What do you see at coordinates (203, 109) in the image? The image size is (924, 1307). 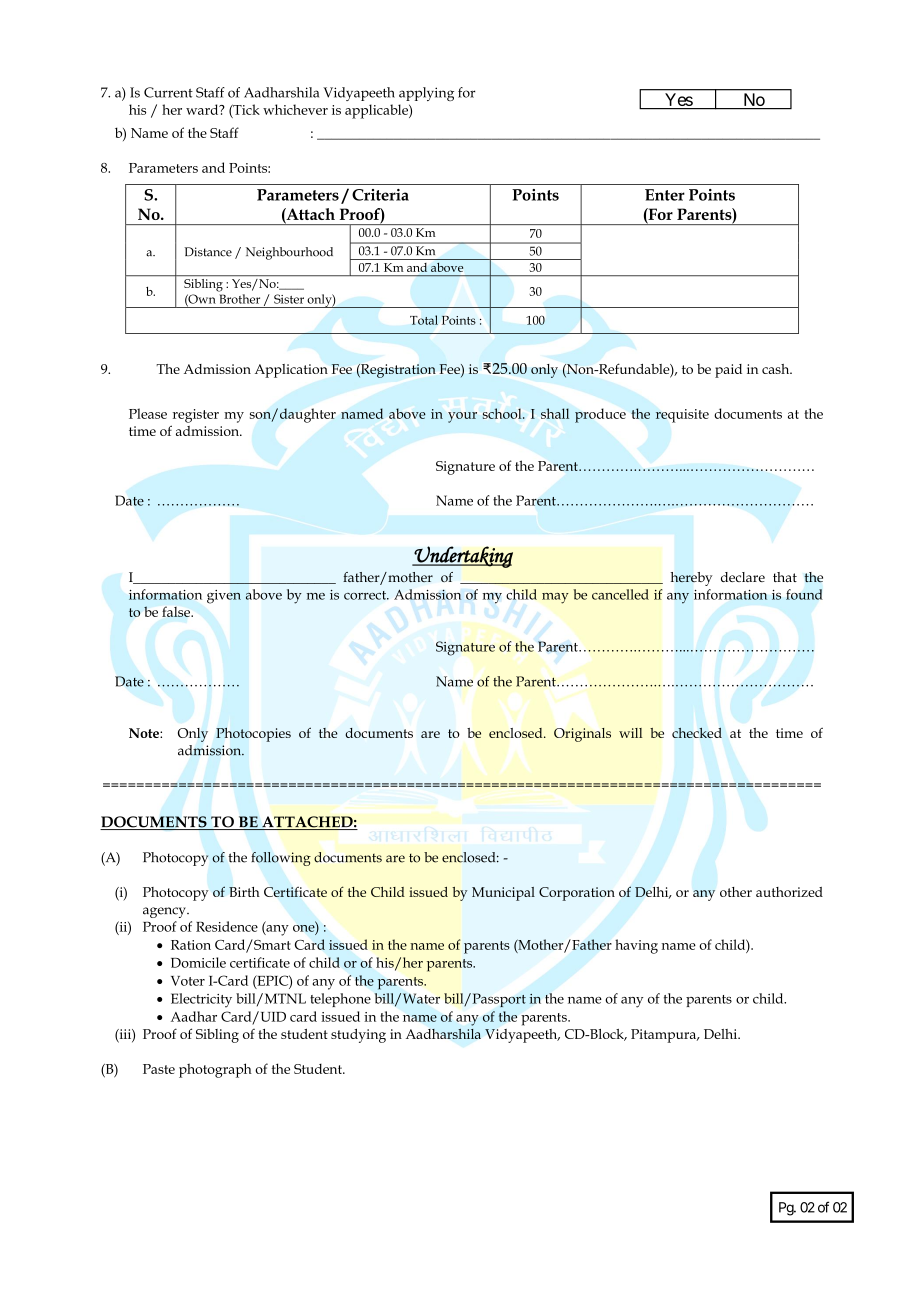 I see `ward` at bounding box center [203, 109].
